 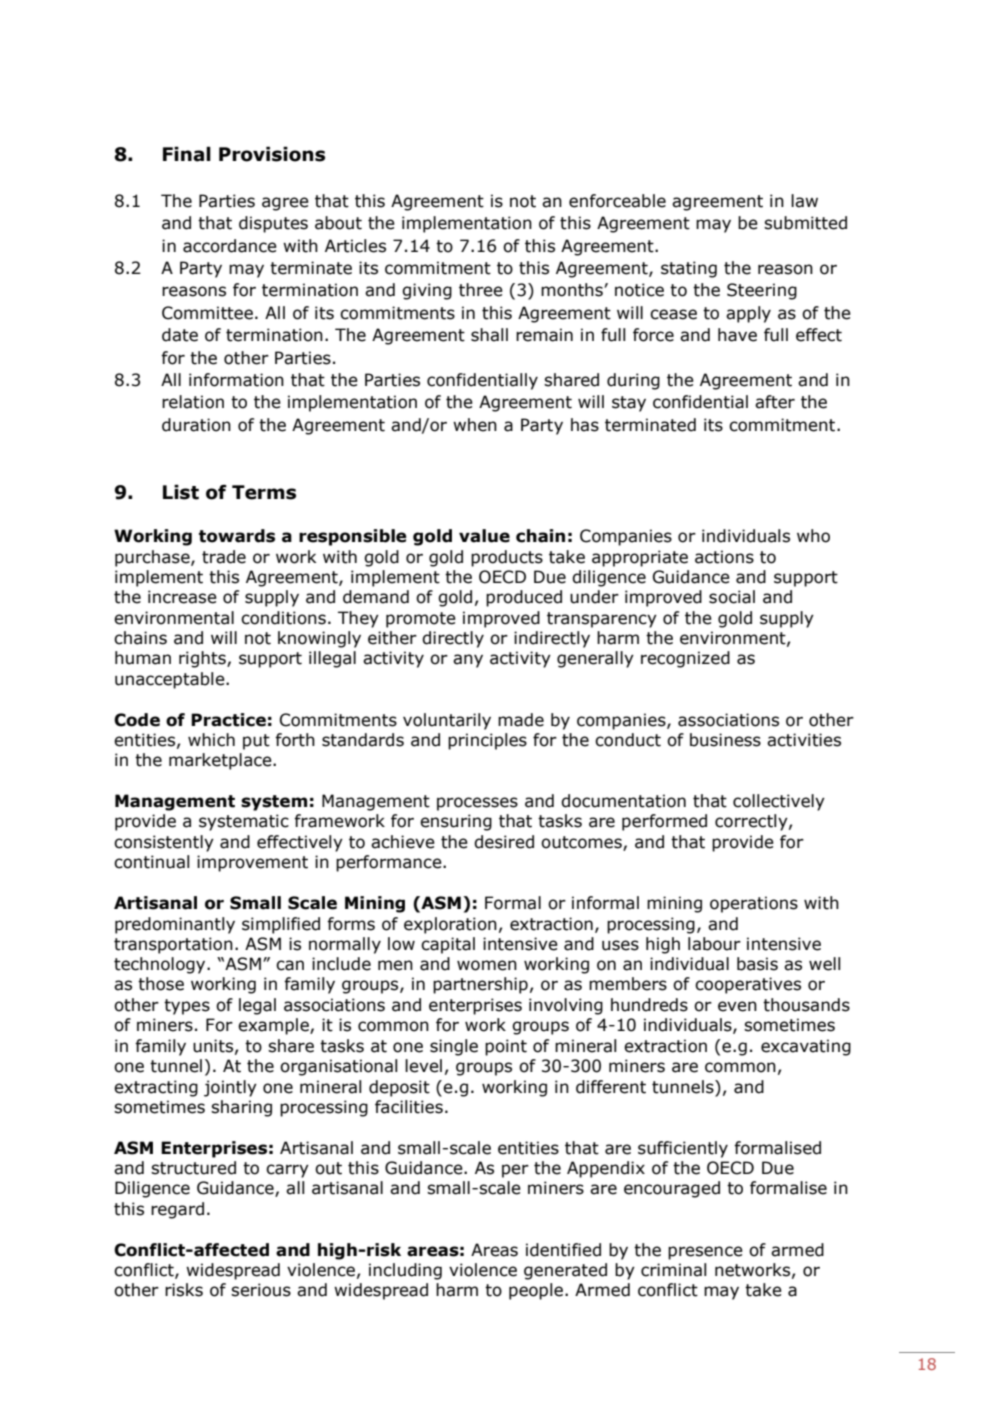 I want to click on point, so click(x=506, y=1047).
